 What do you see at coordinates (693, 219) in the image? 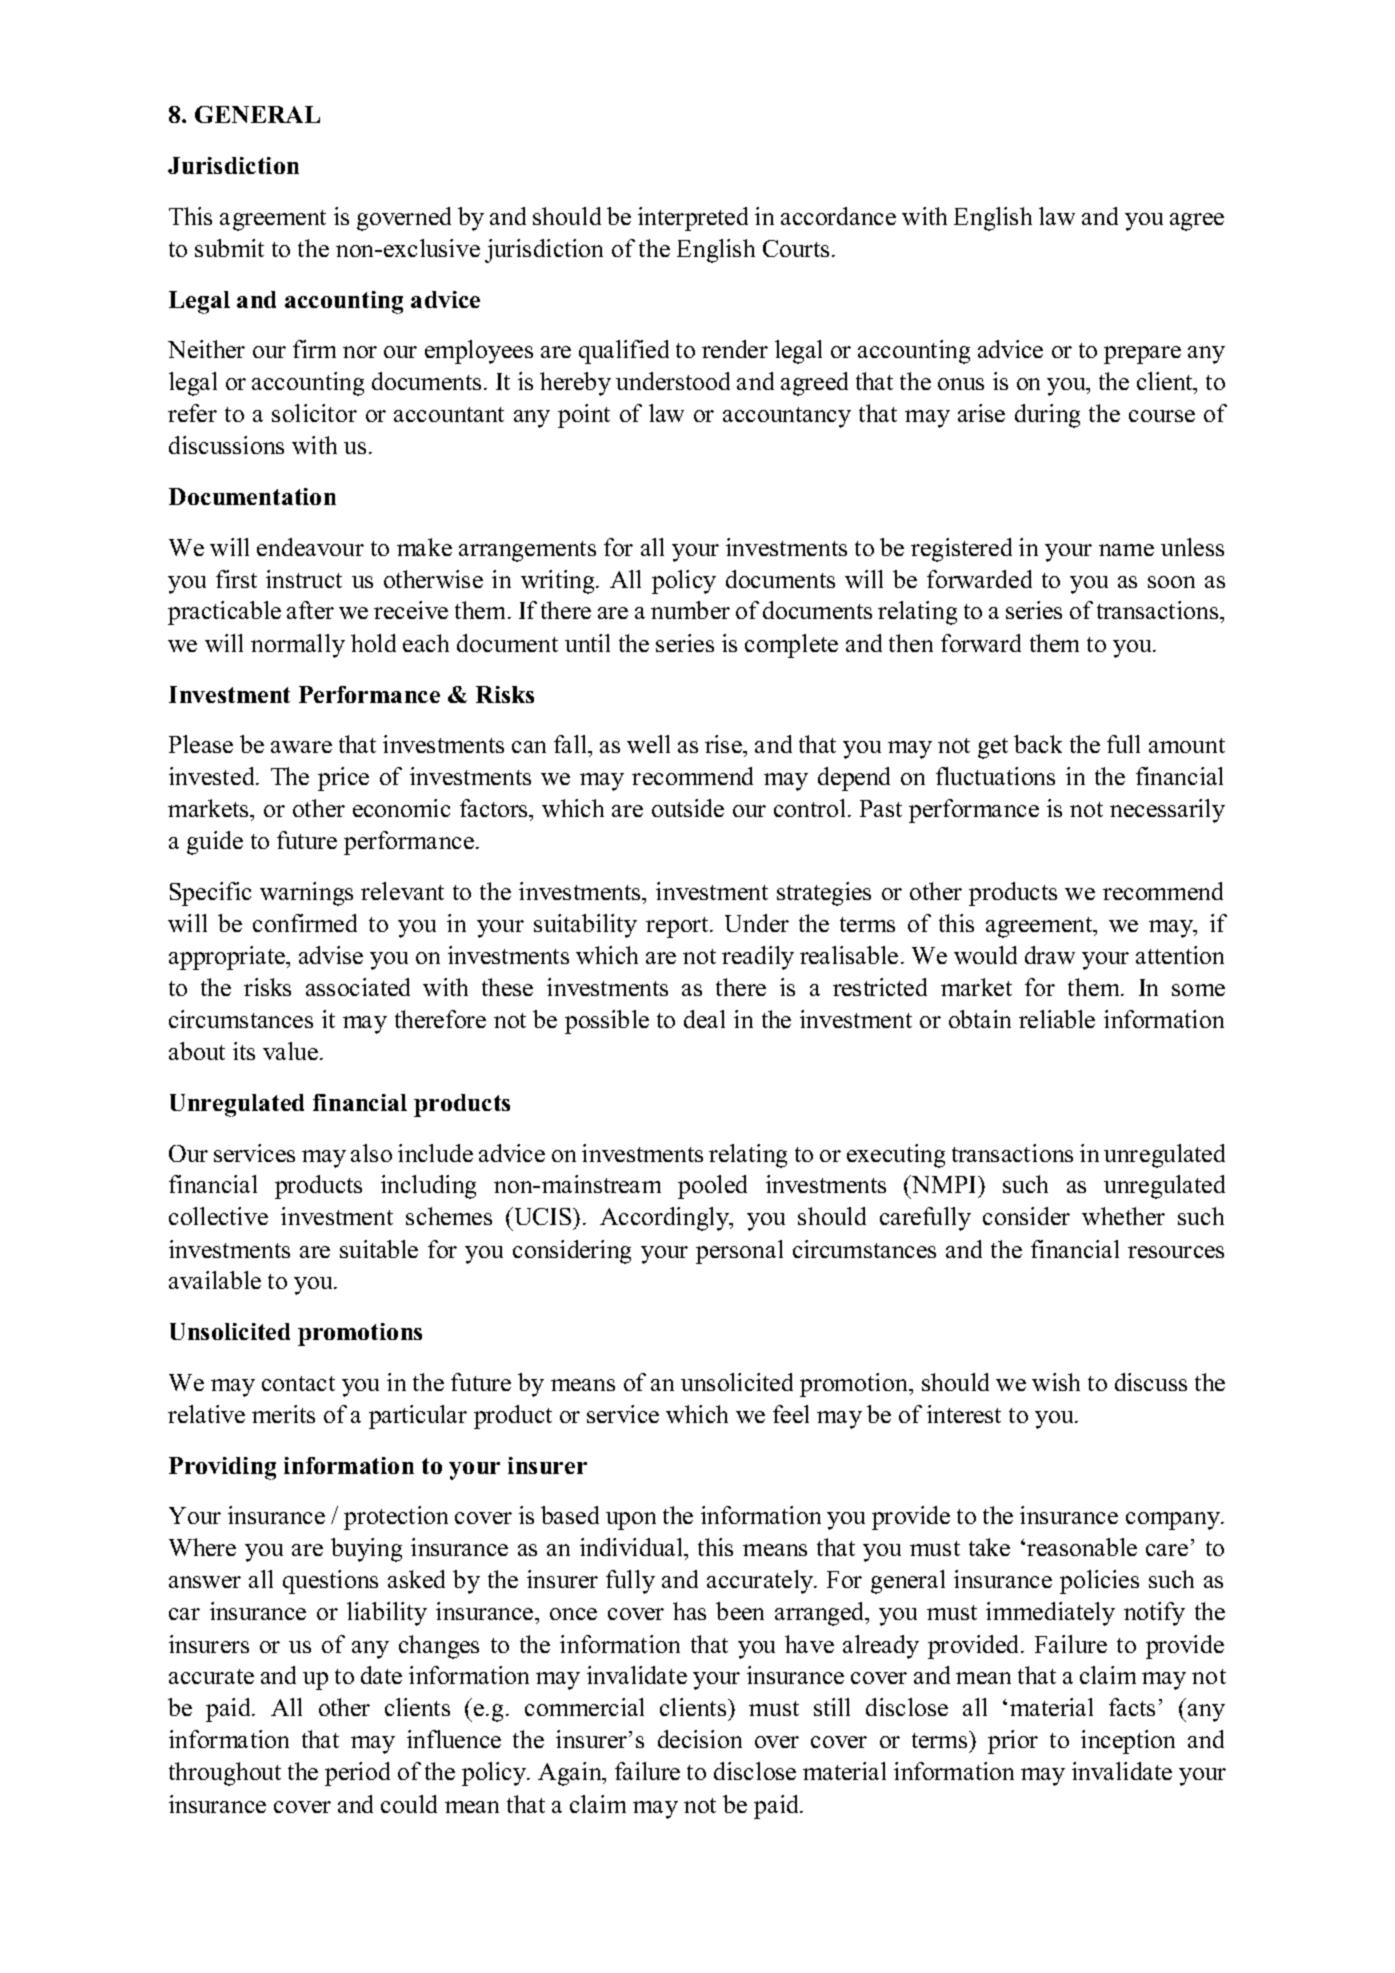
I see `interpreted` at bounding box center [693, 219].
